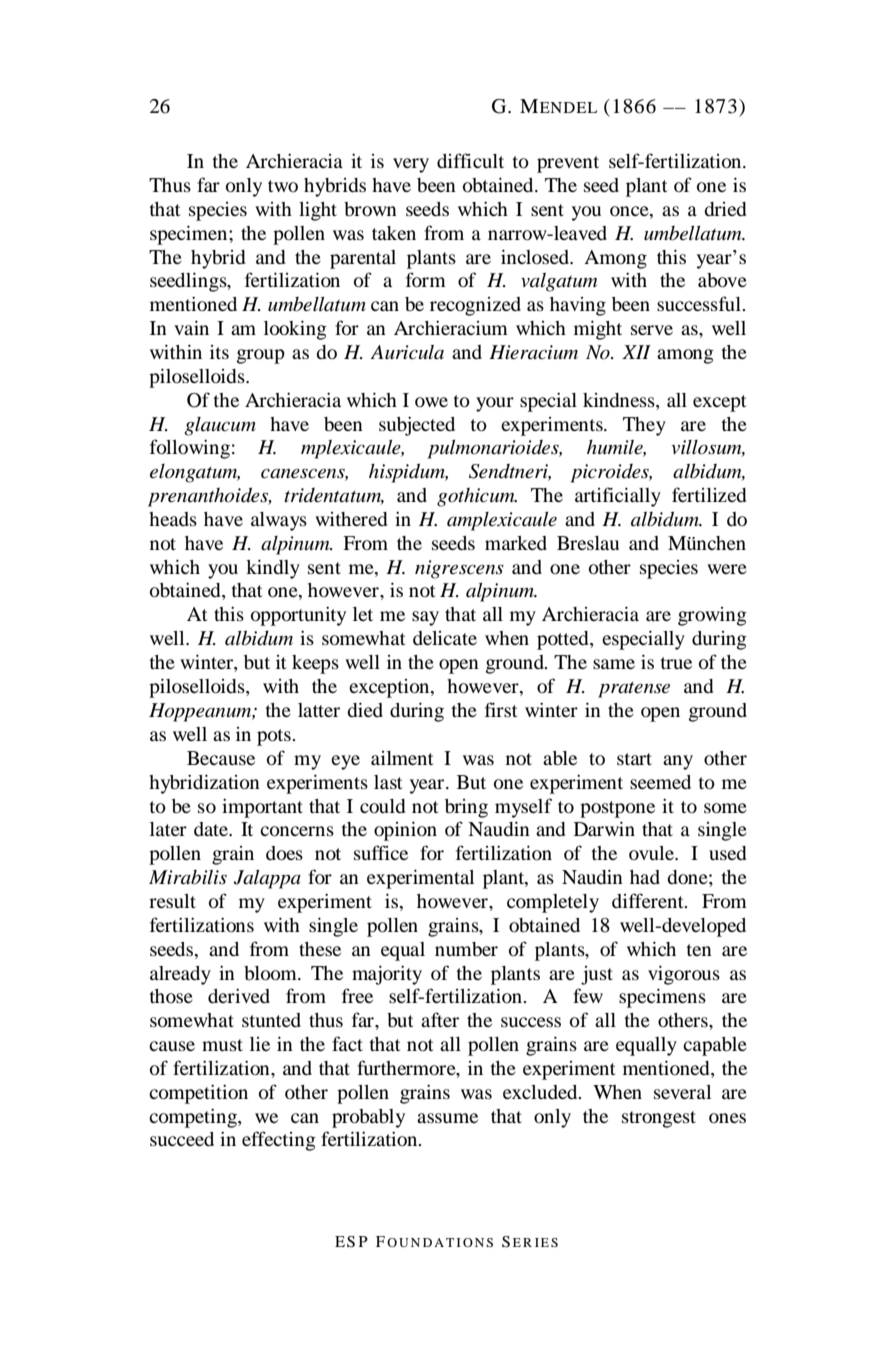 The height and width of the screenshot is (1345, 896). Describe the element at coordinates (470, 160) in the screenshot. I see `difficult` at that location.
